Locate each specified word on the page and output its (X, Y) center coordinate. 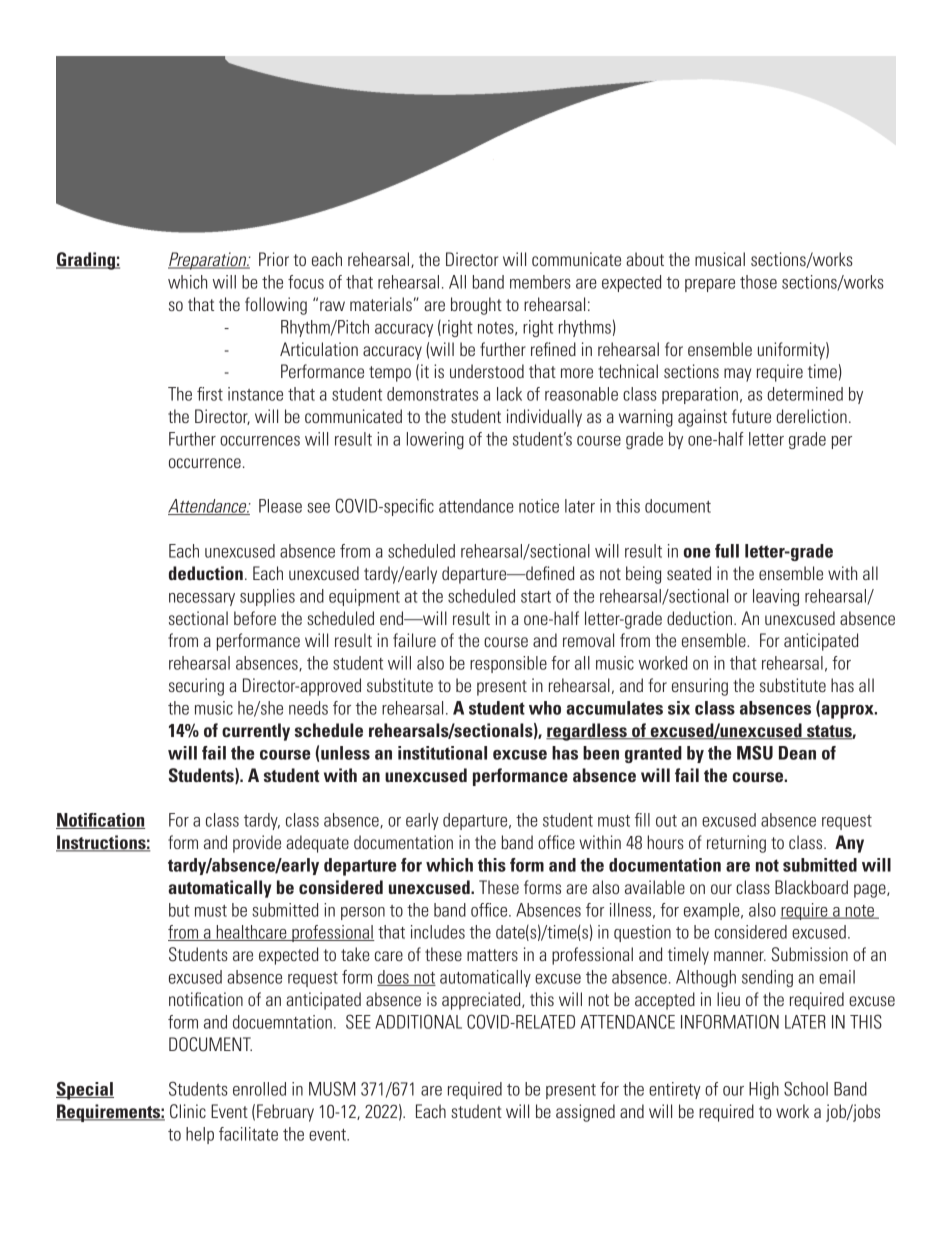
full (727, 551)
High (764, 1090)
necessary (202, 599)
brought (476, 306)
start (536, 597)
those (758, 282)
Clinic (188, 1111)
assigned (585, 1113)
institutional (442, 753)
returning (736, 844)
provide (257, 844)
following (276, 306)
